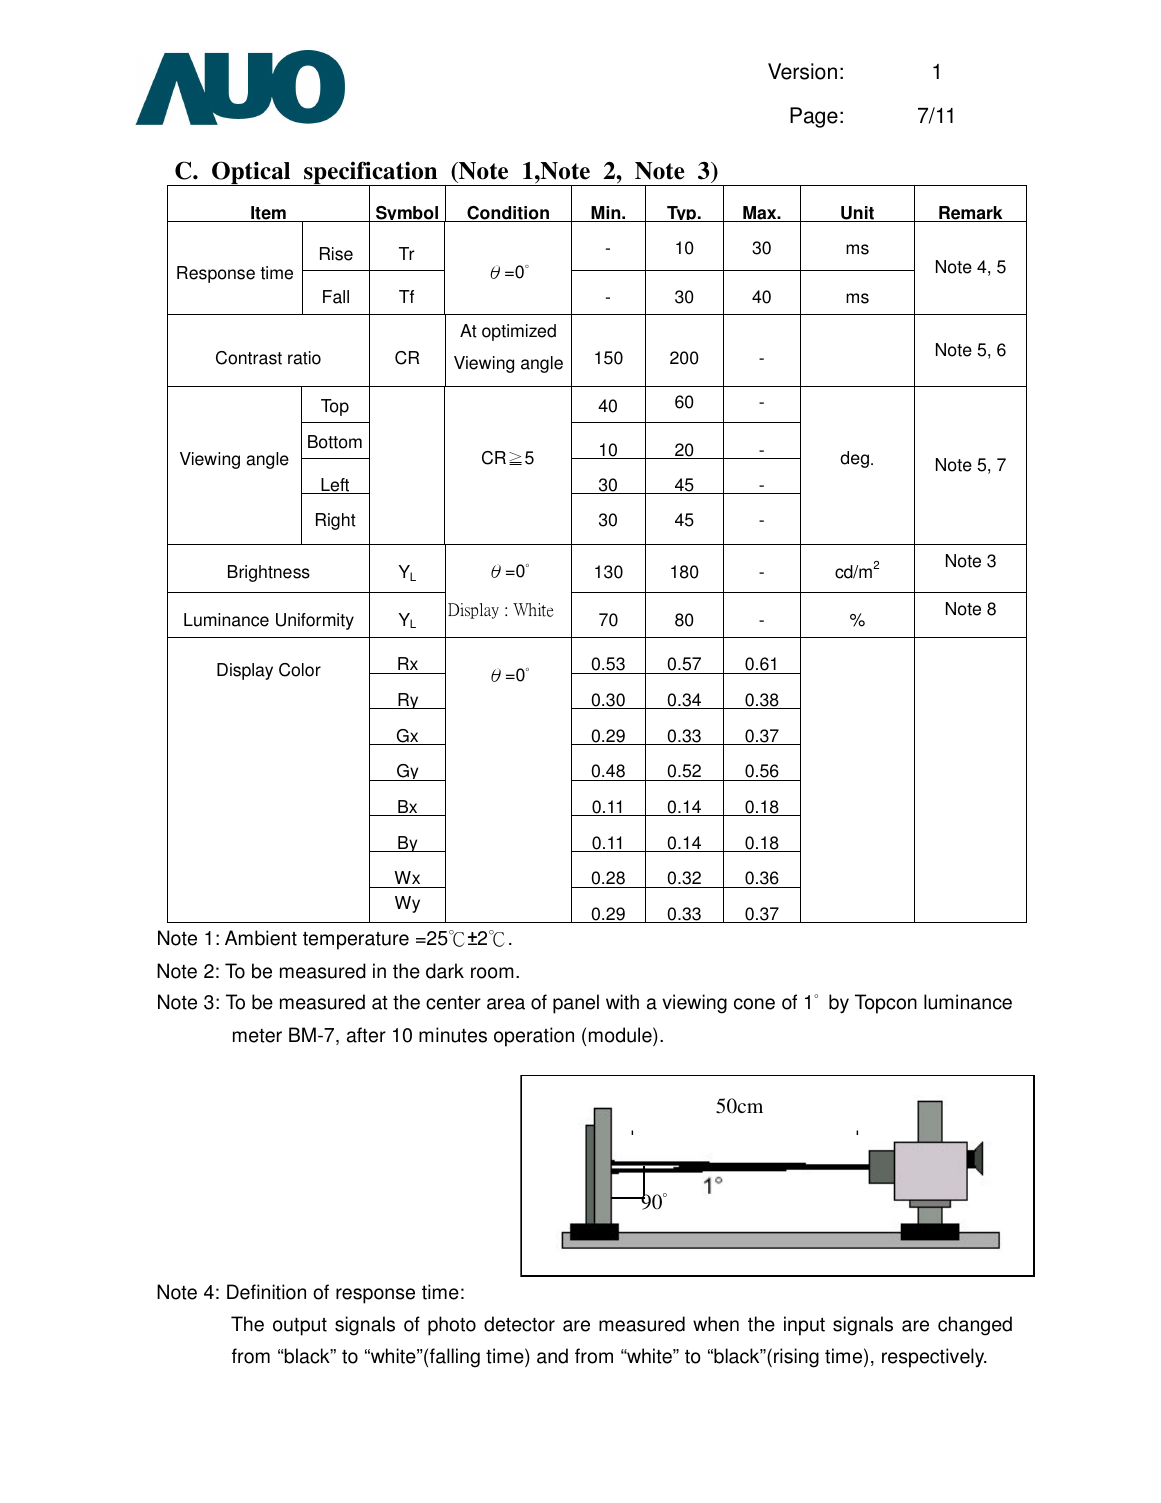  Describe the element at coordinates (754, 1004) in the document. I see `cone` at that location.
